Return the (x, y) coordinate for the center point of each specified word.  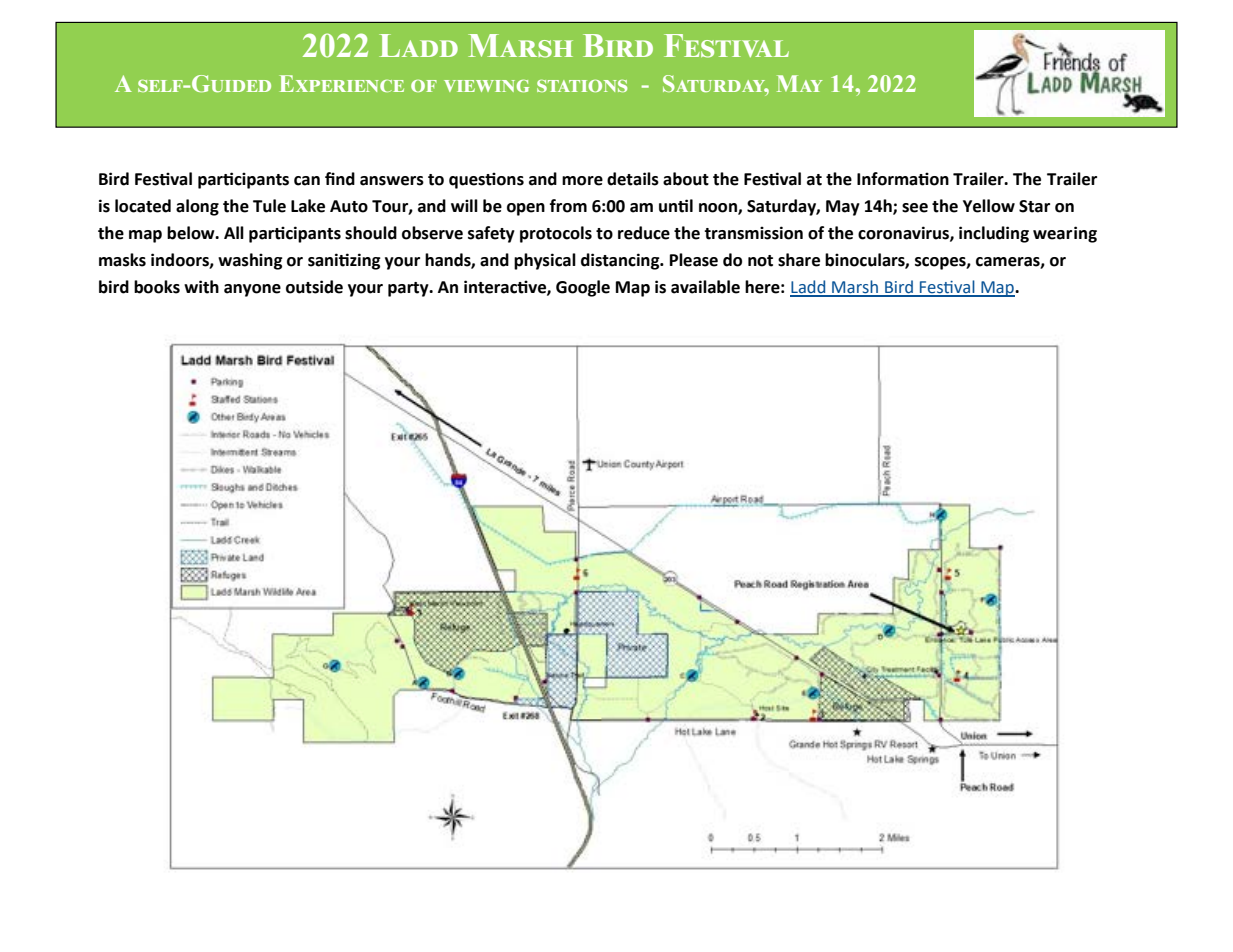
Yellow (989, 206)
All (234, 232)
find (340, 179)
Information (903, 179)
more (582, 181)
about (686, 179)
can (307, 181)
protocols (556, 234)
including (994, 234)
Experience (342, 83)
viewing (486, 85)
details (633, 179)
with (201, 287)
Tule (269, 206)
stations (582, 85)
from (568, 206)
